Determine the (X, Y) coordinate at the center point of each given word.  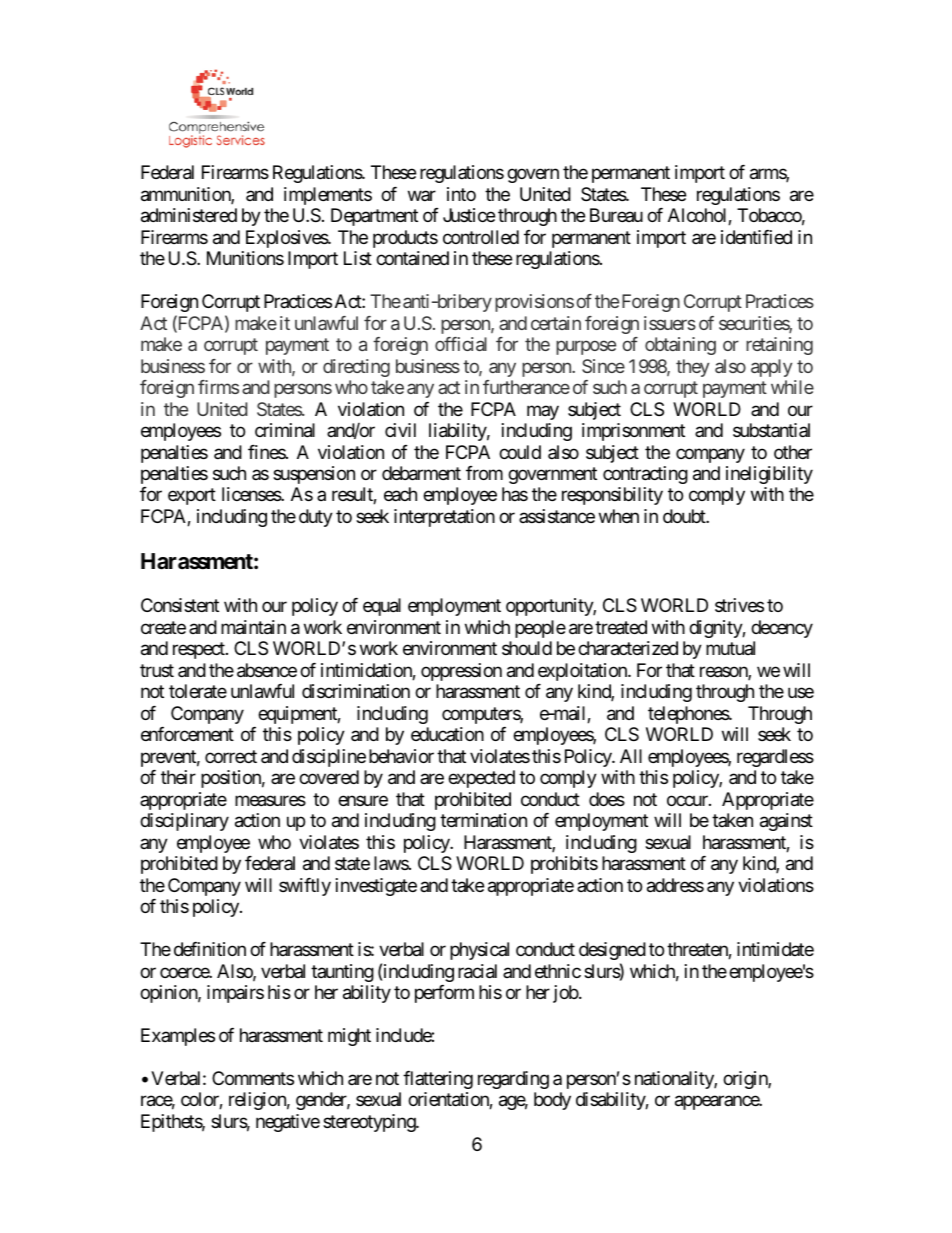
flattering (438, 1080)
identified (756, 237)
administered (189, 215)
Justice (469, 215)
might (349, 1037)
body (552, 1101)
